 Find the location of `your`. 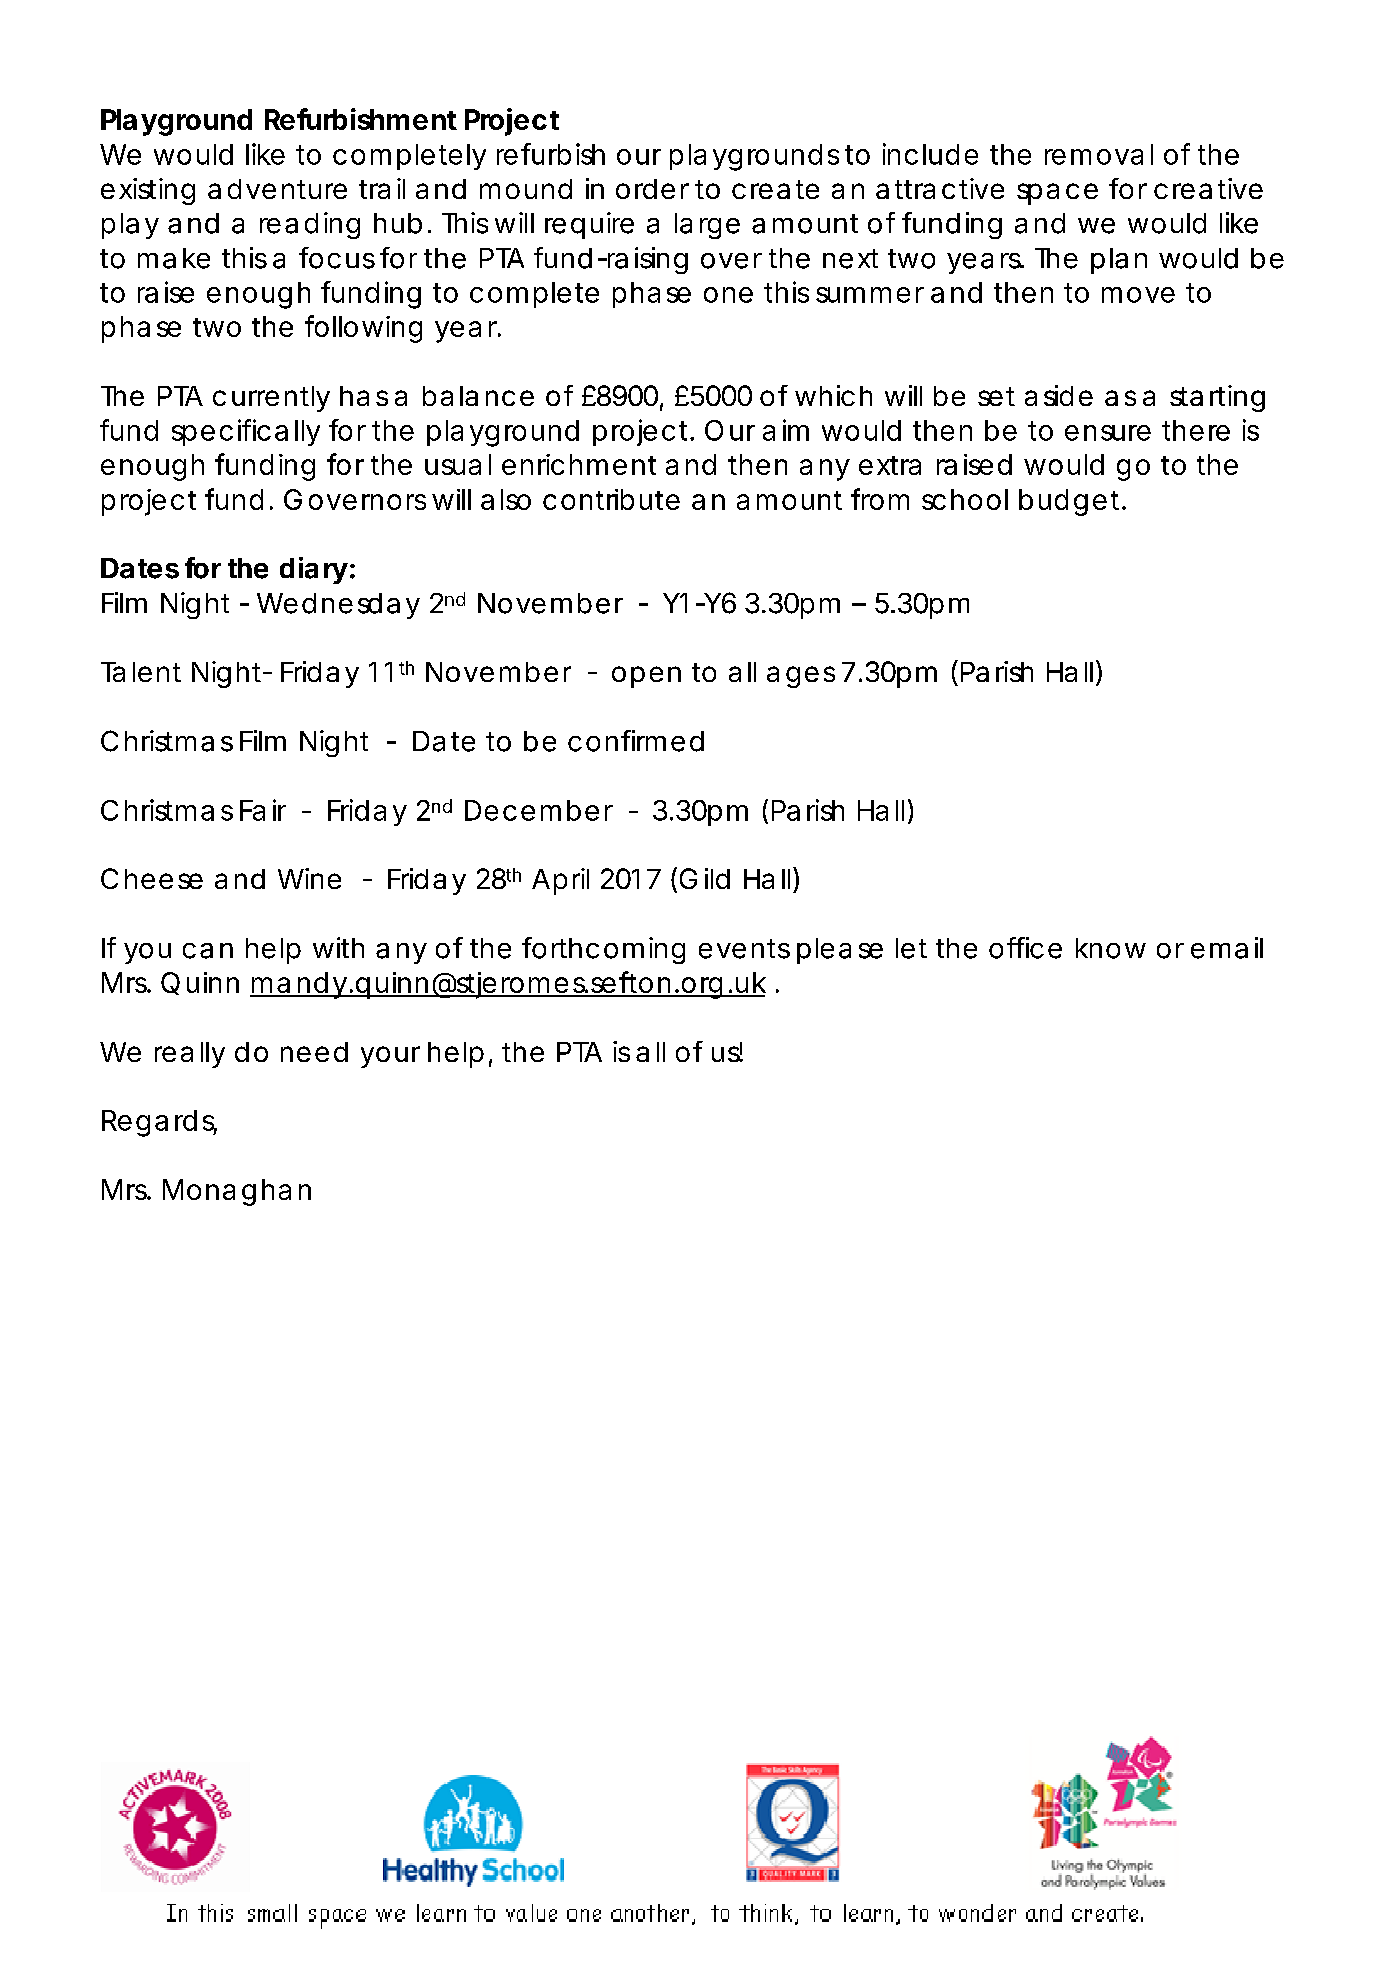

your is located at coordinates (390, 1057).
